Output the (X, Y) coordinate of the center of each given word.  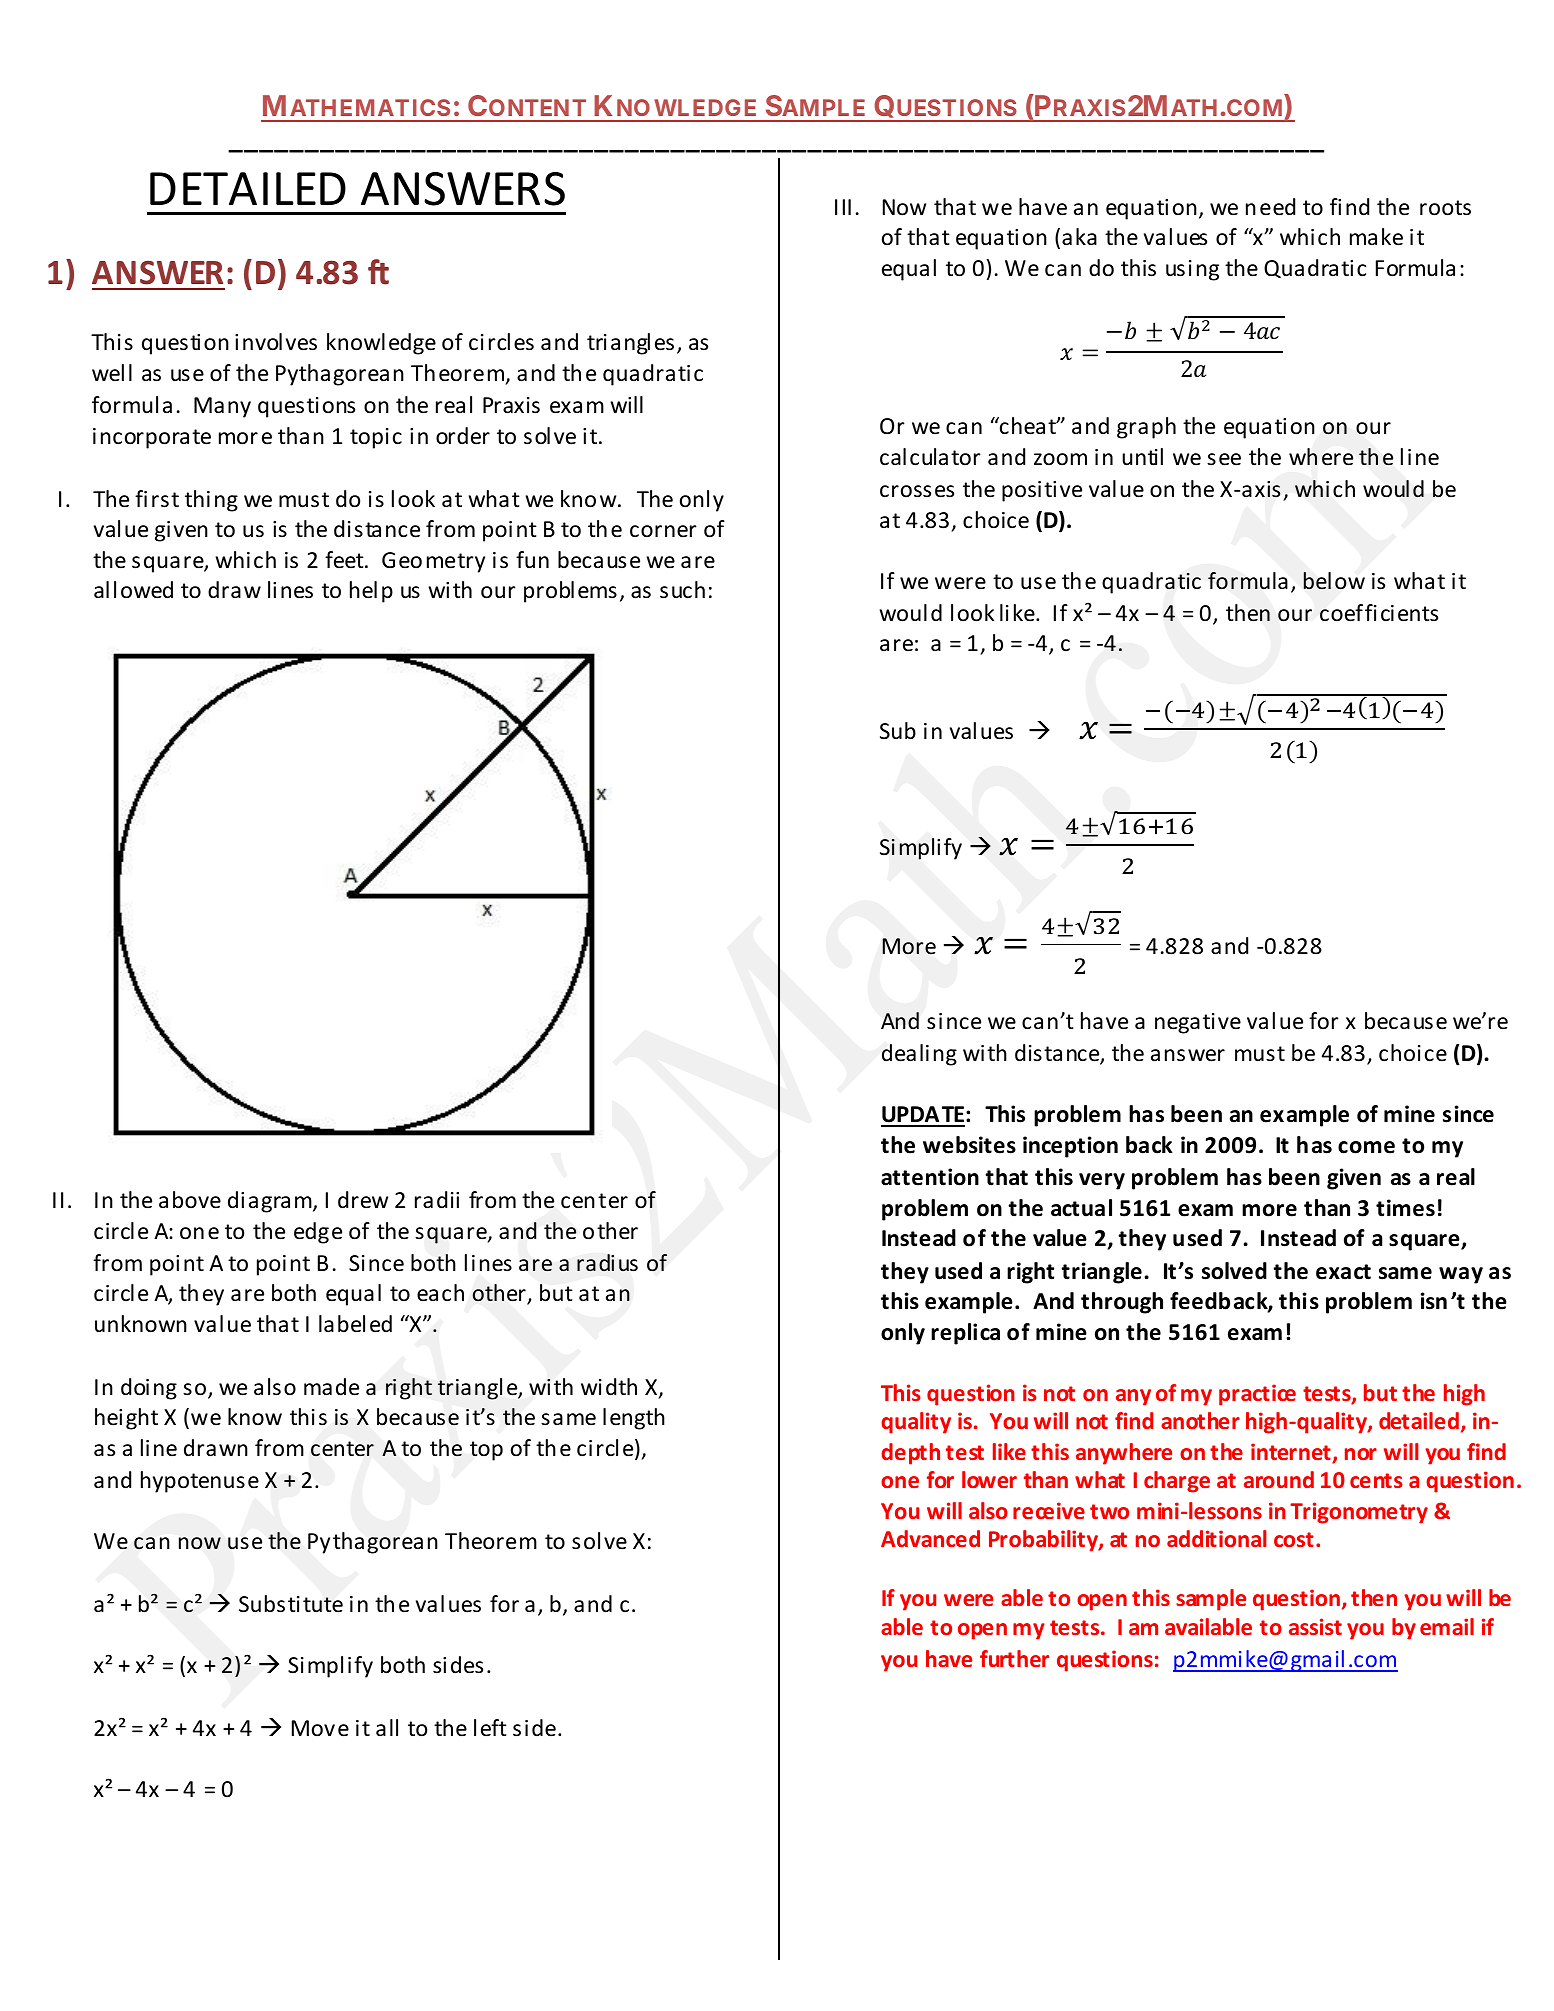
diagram (271, 1202)
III (843, 207)
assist (1315, 1626)
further (1014, 1658)
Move (320, 1728)
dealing (919, 1055)
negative (1198, 1023)
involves (276, 342)
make (1376, 237)
